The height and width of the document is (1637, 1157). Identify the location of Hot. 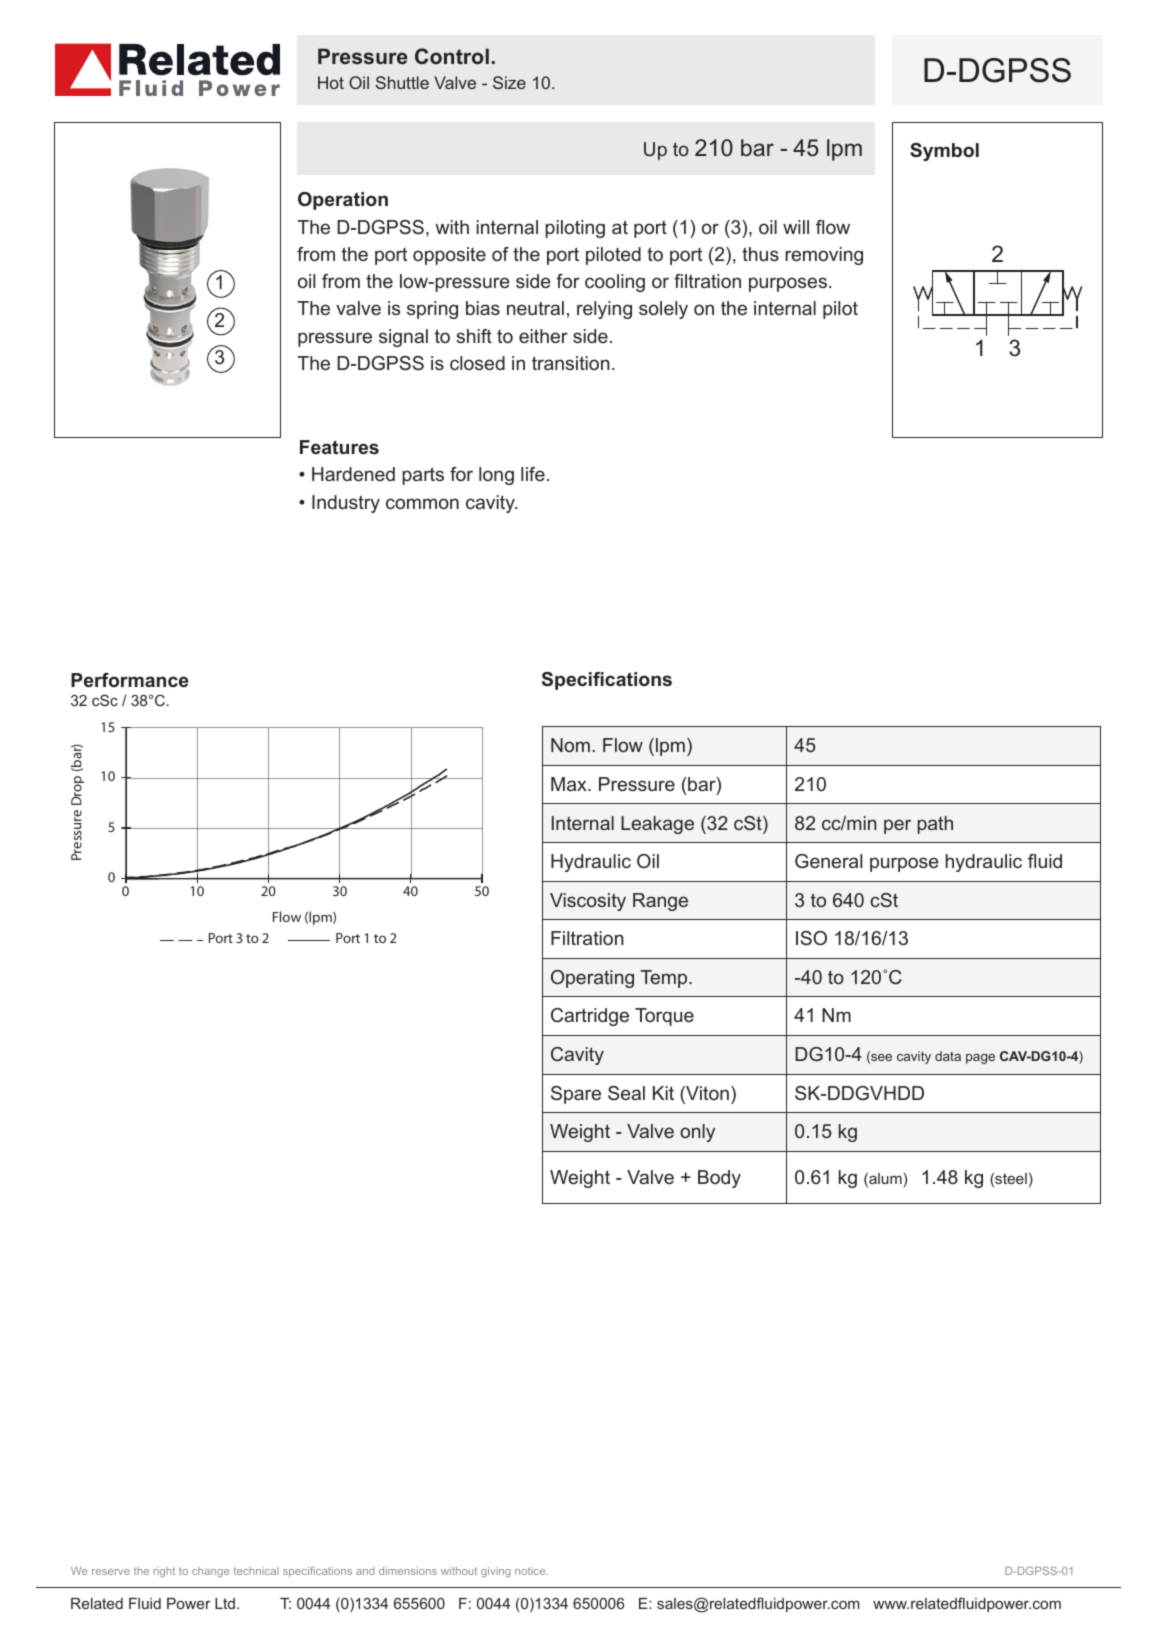
(331, 82).
